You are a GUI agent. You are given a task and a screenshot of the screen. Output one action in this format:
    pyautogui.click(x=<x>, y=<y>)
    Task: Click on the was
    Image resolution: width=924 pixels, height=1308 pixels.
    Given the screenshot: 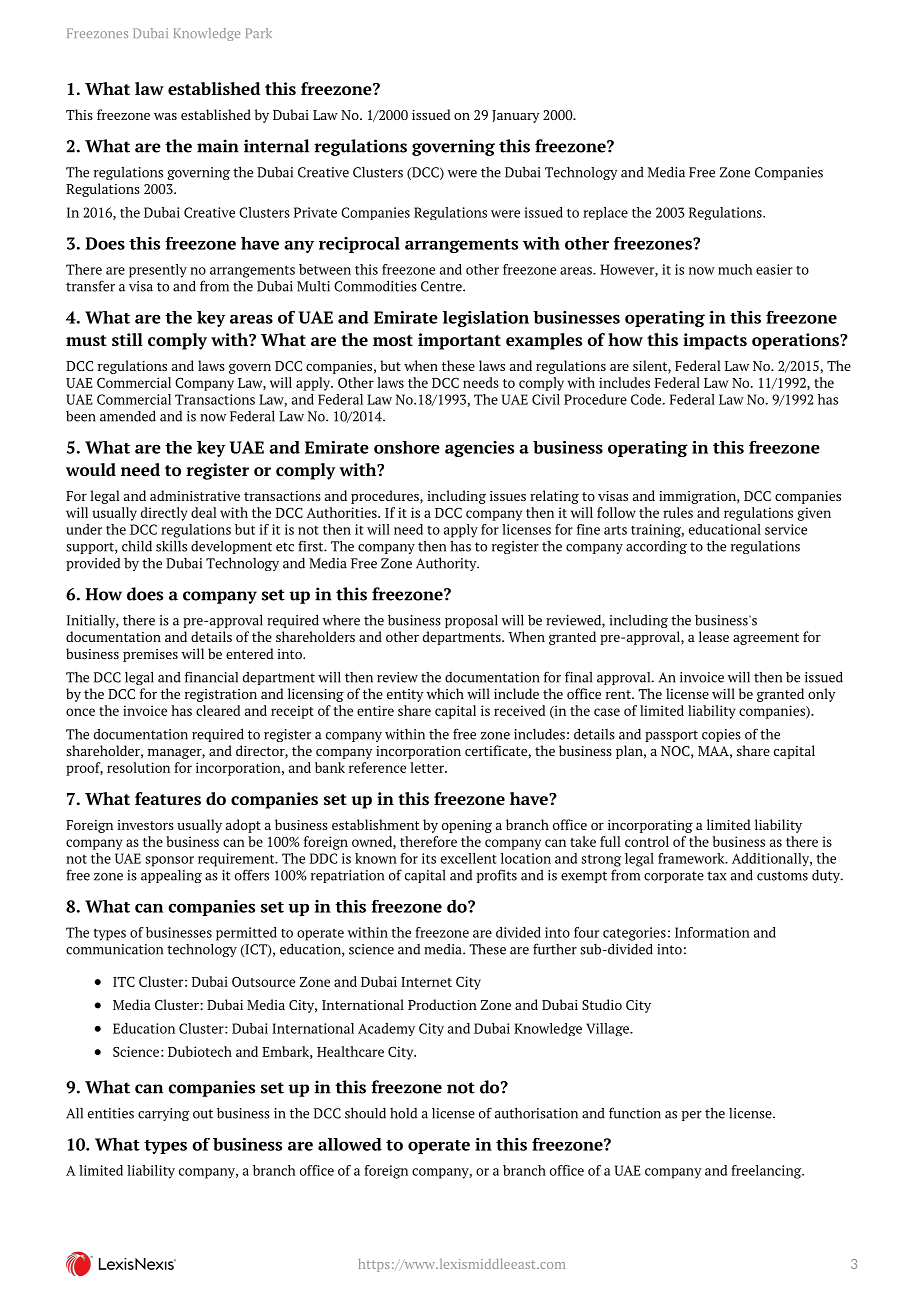 What is the action you would take?
    pyautogui.click(x=165, y=116)
